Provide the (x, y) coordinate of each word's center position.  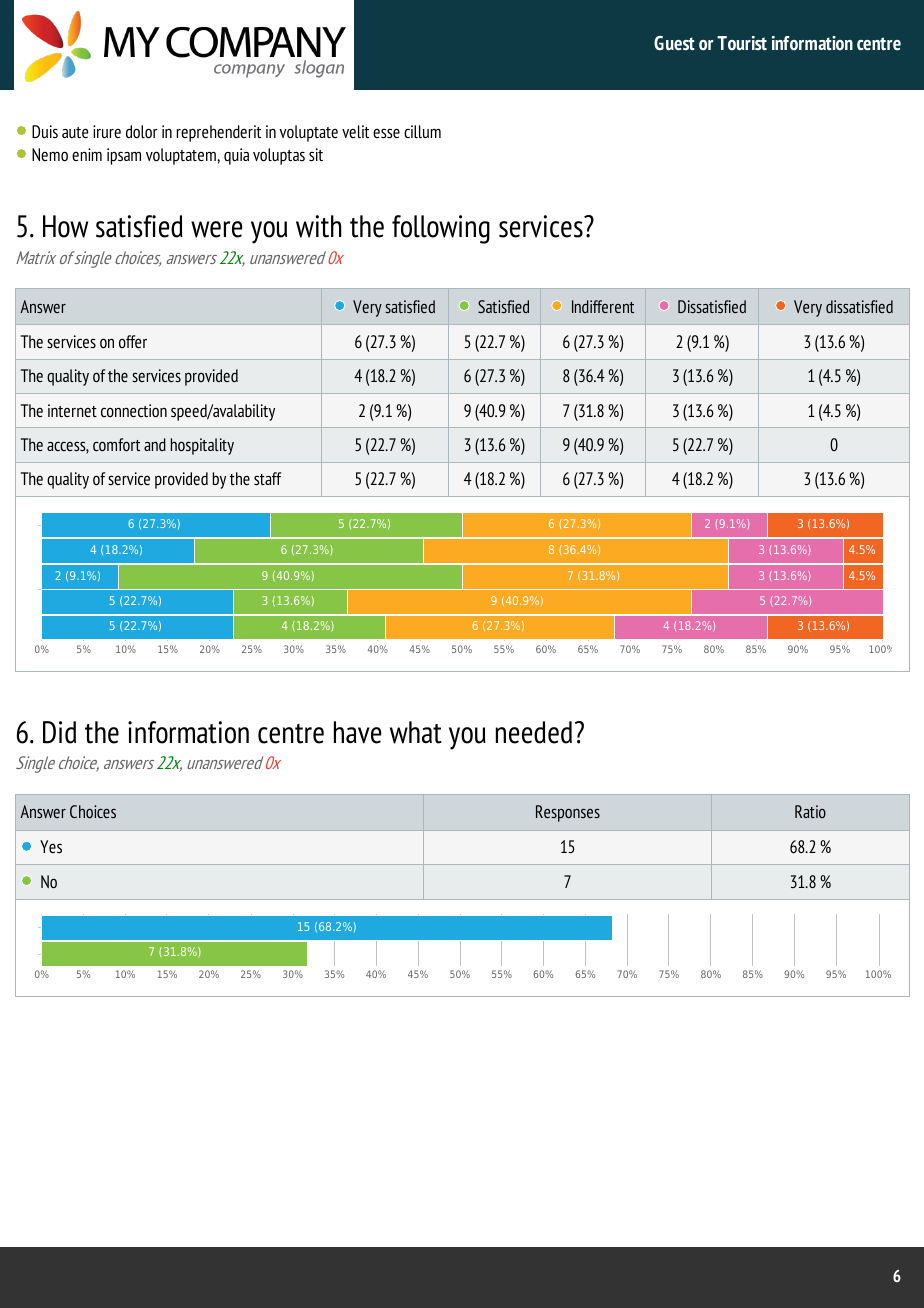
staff (267, 478)
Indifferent (603, 306)
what (416, 732)
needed (534, 732)
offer (133, 341)
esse (386, 133)
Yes (51, 846)
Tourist (742, 43)
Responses (568, 813)
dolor (142, 132)
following (441, 229)
